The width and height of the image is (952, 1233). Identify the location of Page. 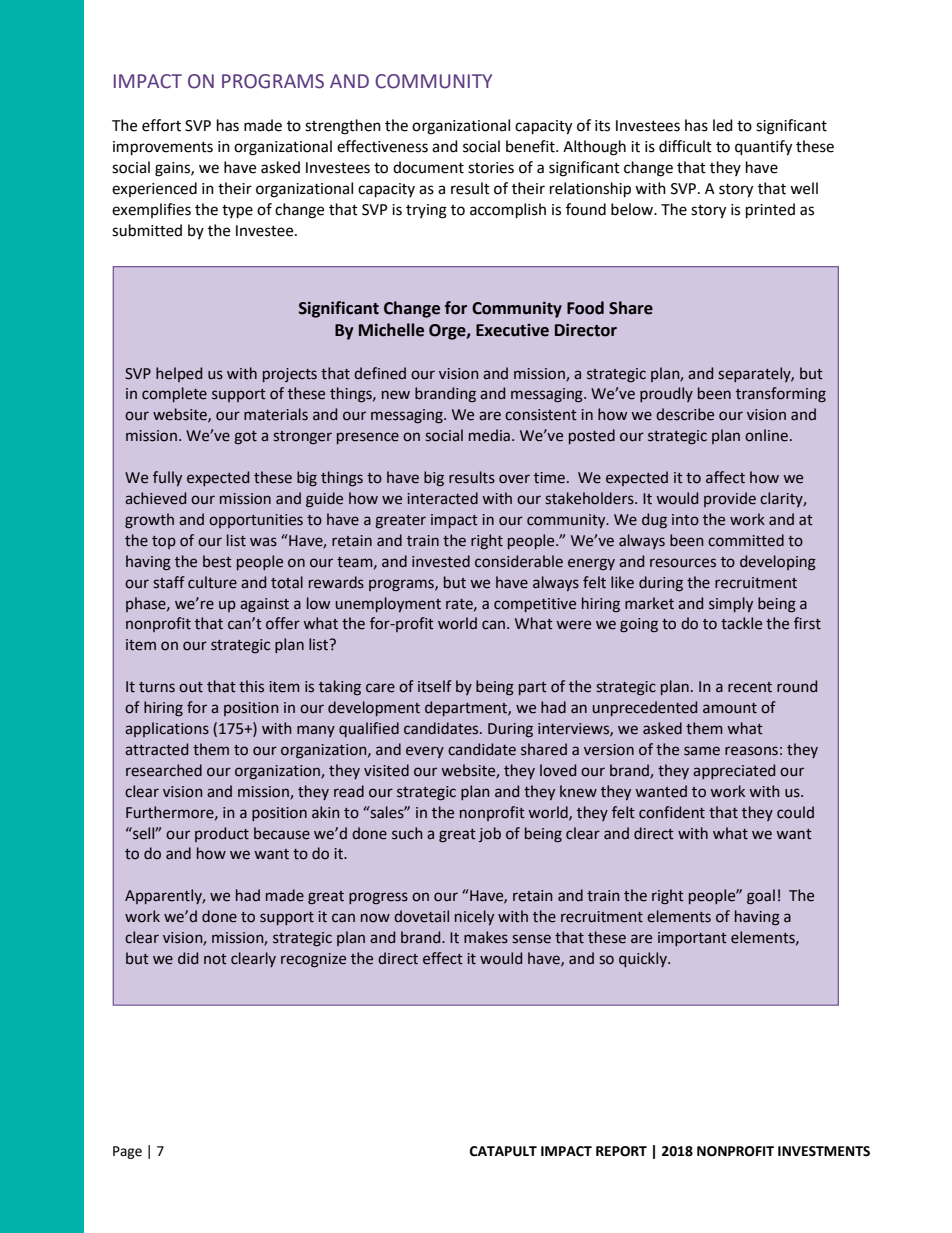
(127, 1152).
